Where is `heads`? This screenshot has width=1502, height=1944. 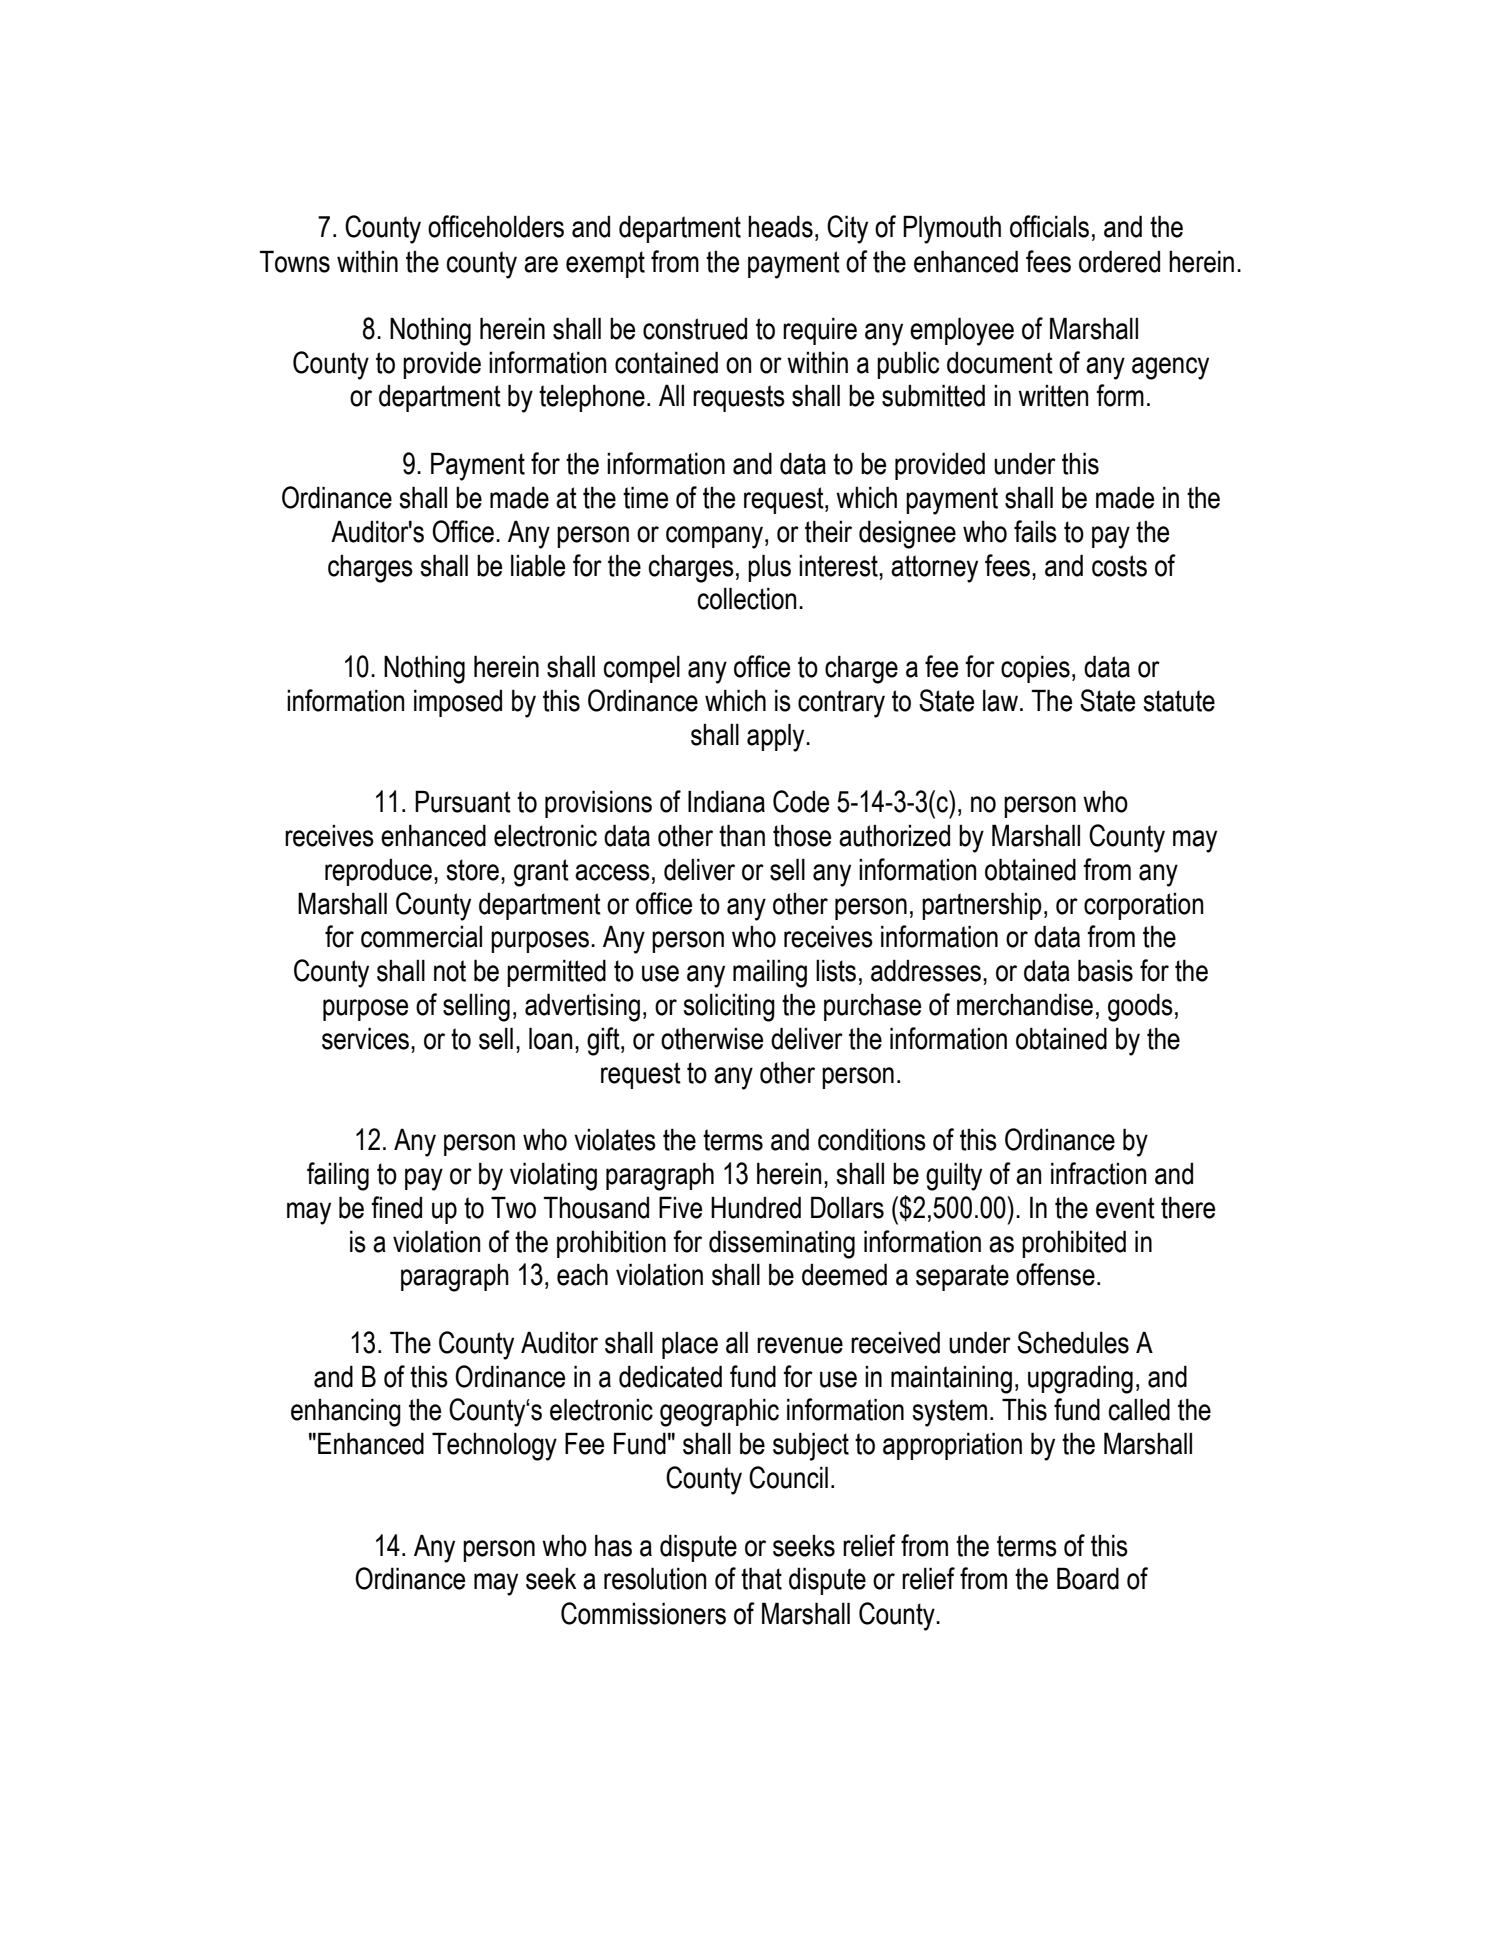
heads is located at coordinates (780, 226).
